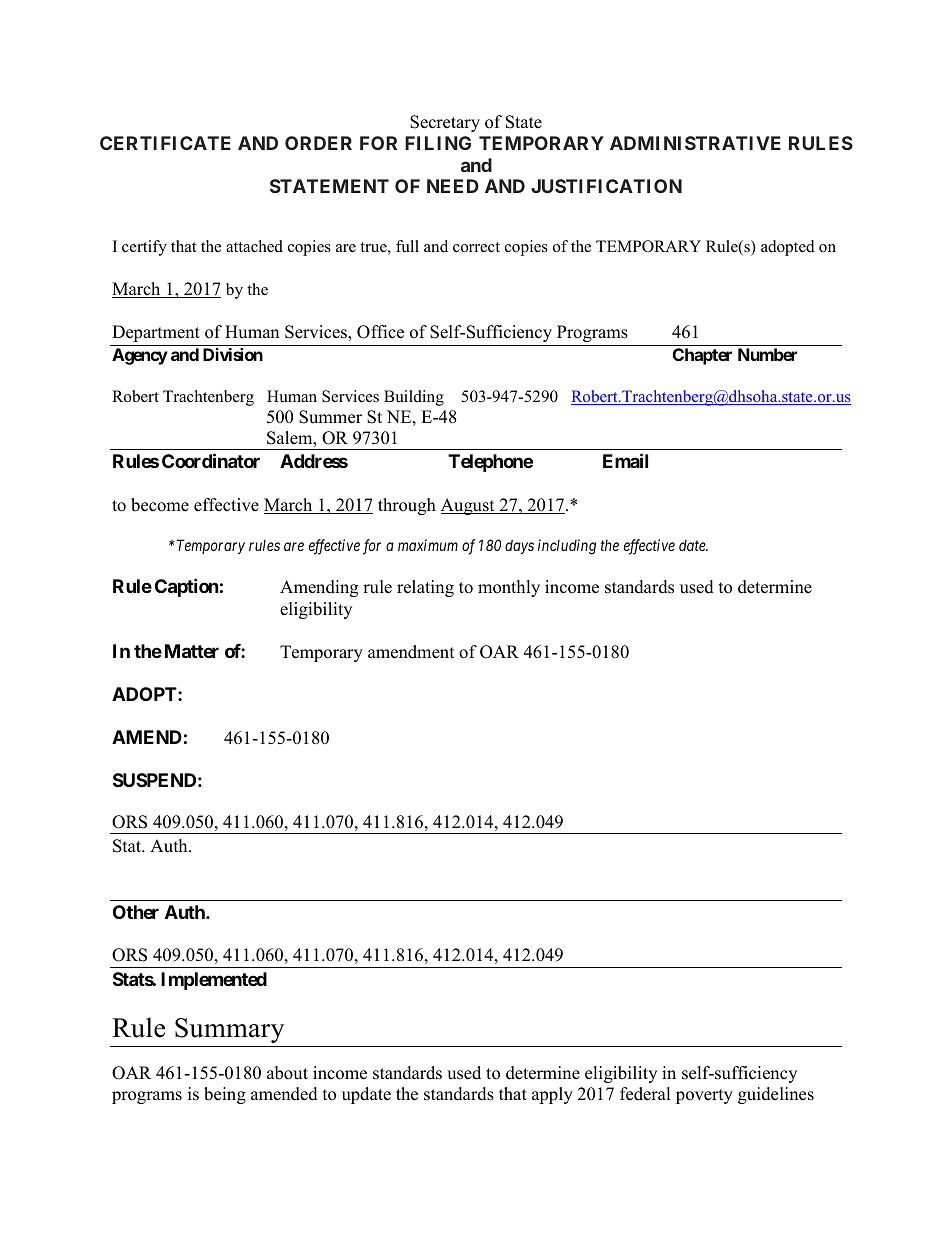 Image resolution: width=952 pixels, height=1233 pixels. I want to click on Coordinator, so click(211, 460).
